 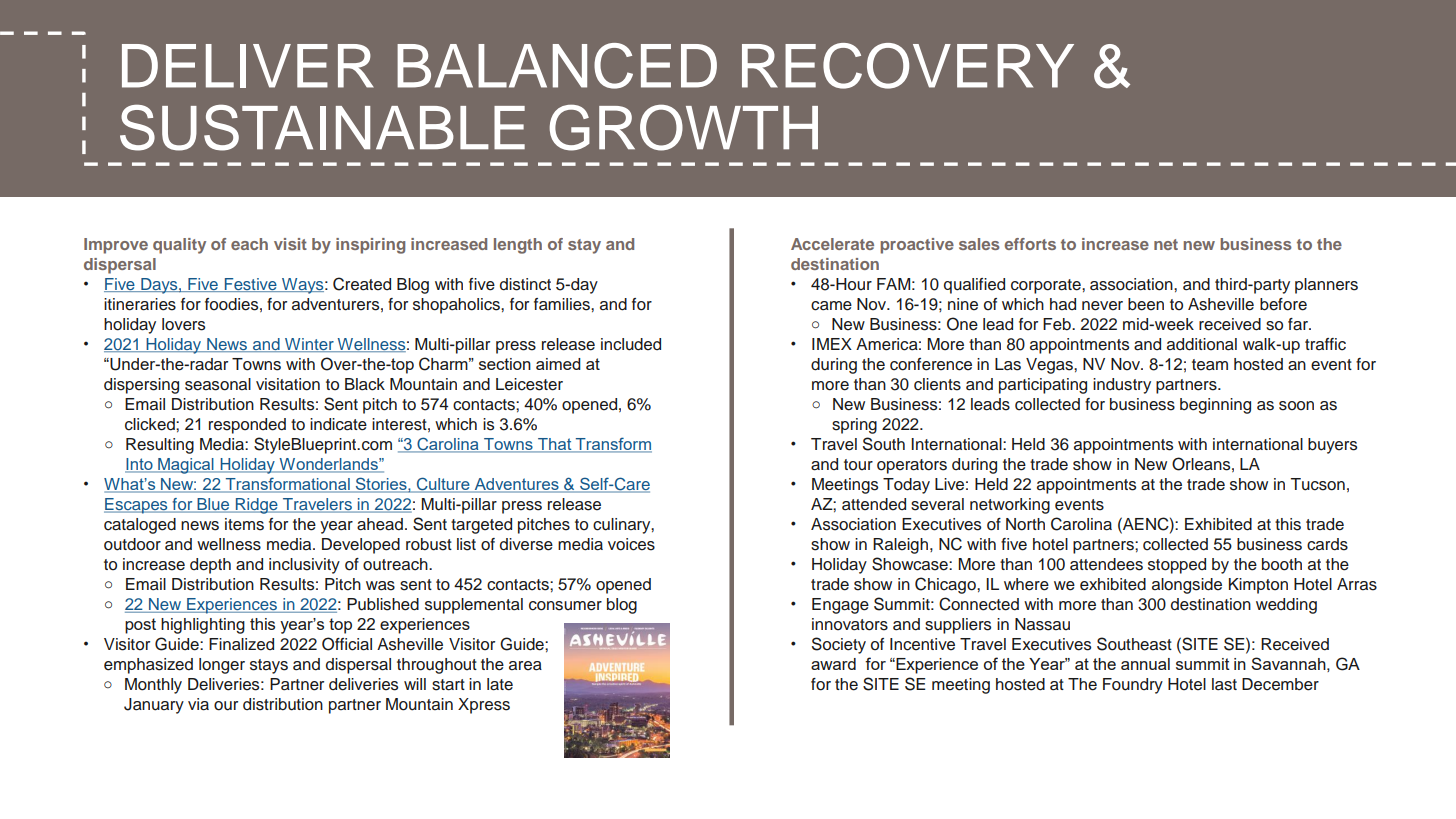 I want to click on longer, so click(x=222, y=666).
